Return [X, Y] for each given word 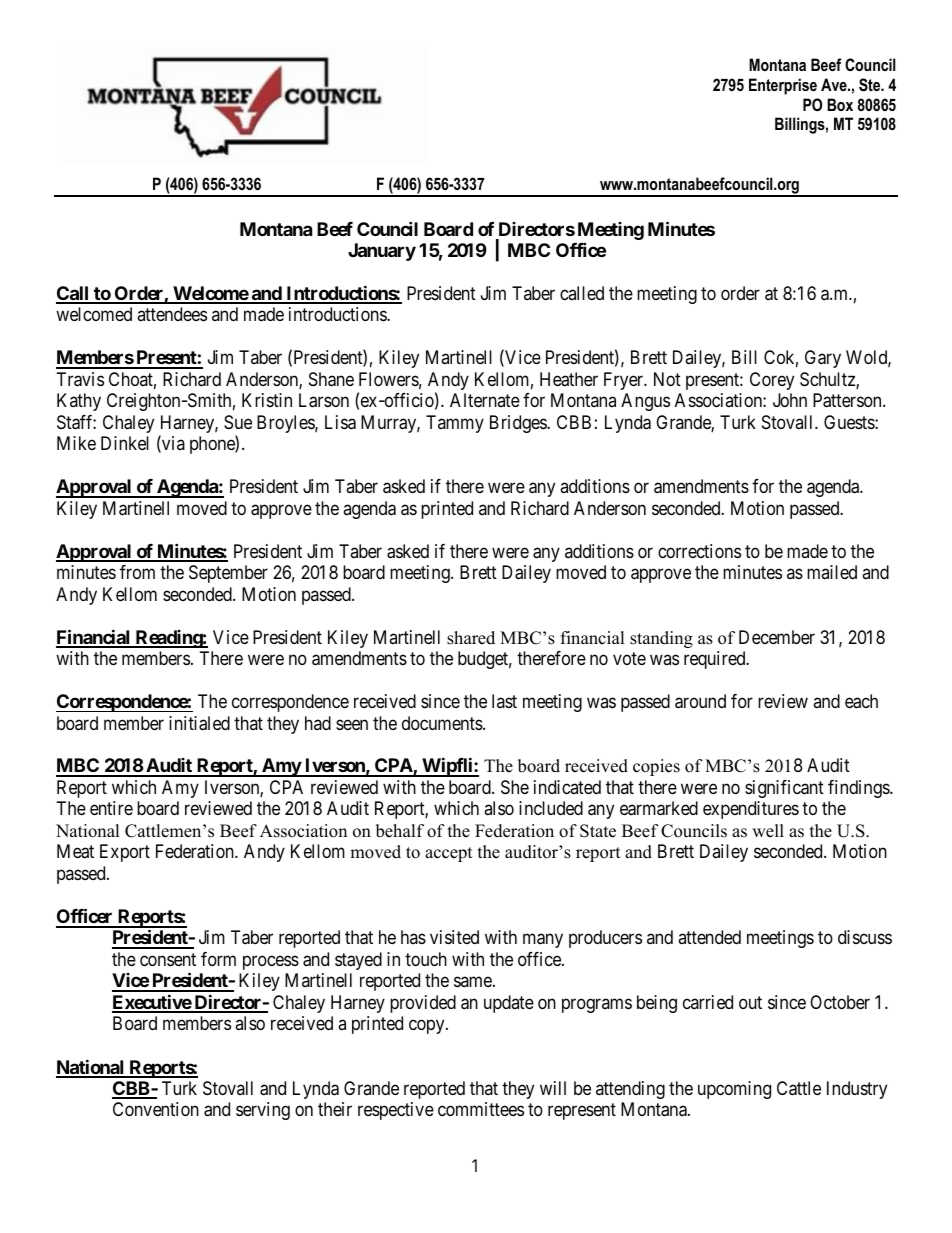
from [137, 572]
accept [449, 854]
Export [125, 853]
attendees [172, 314]
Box [840, 104]
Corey [772, 381]
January [382, 252]
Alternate [485, 400]
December [777, 637]
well [768, 831]
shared [471, 638]
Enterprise [783, 86]
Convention [156, 1109]
